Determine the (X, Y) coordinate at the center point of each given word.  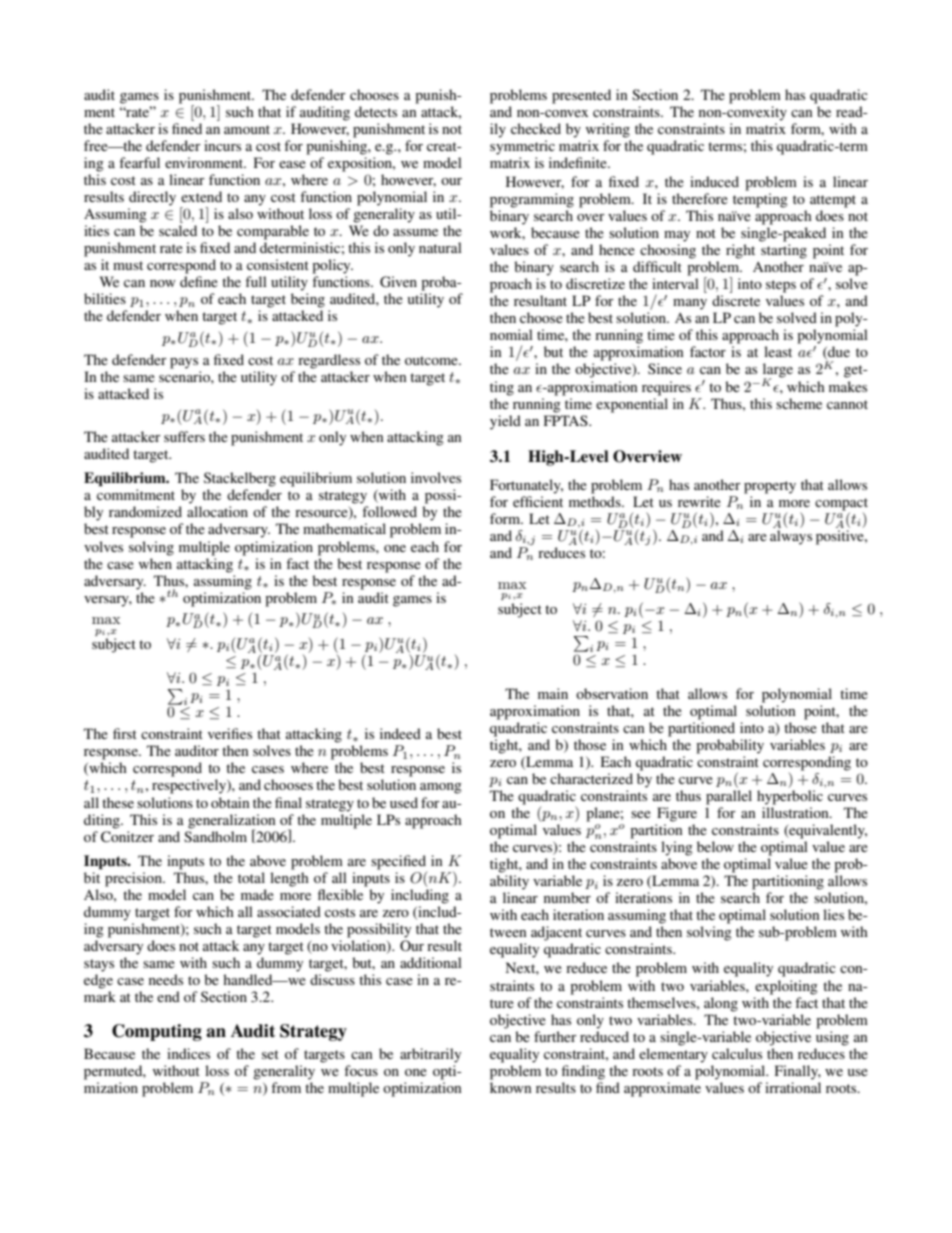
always (791, 537)
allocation (217, 511)
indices (188, 1053)
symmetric (522, 147)
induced (714, 181)
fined (187, 128)
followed (389, 511)
